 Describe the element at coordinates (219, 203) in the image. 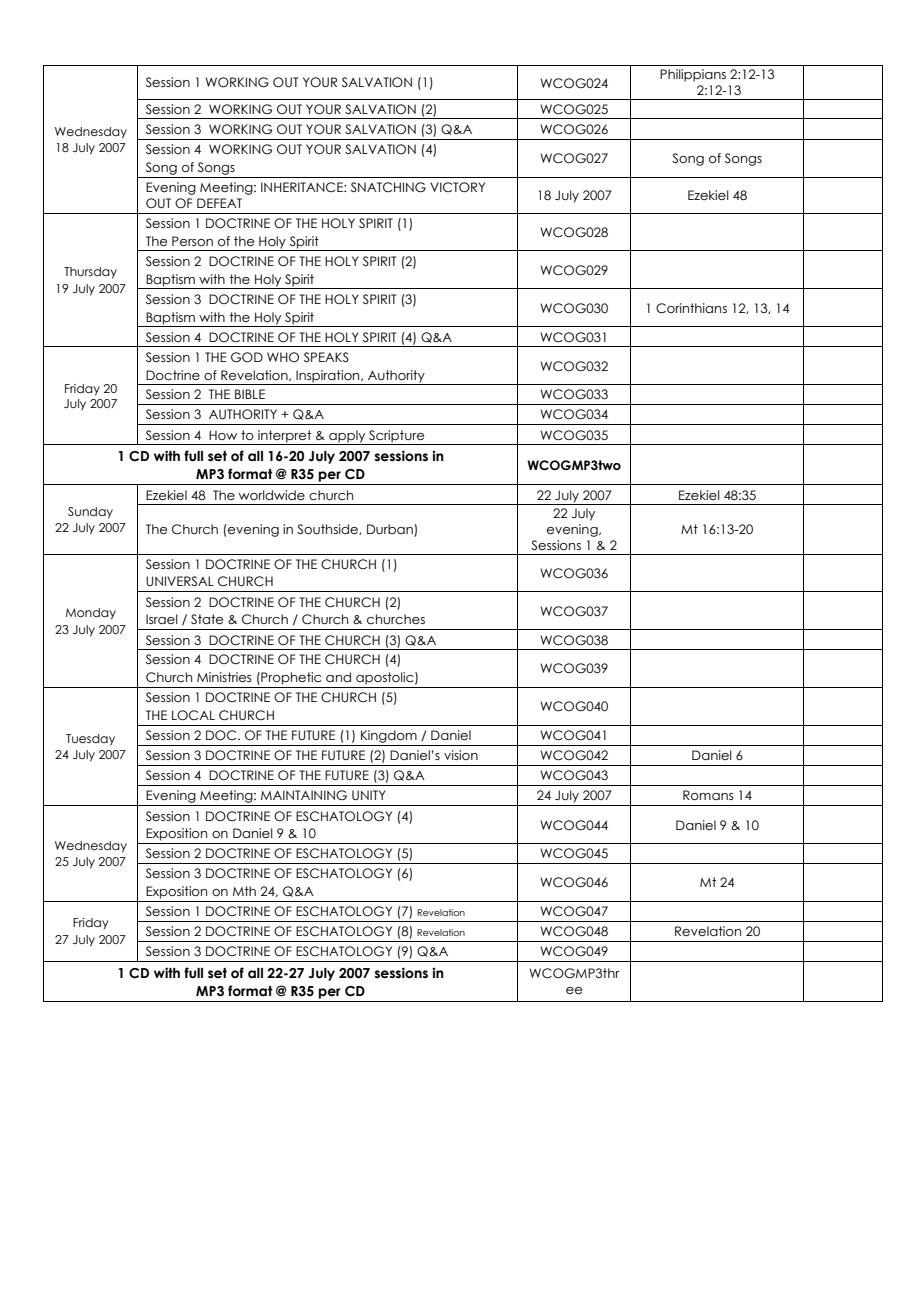

I see `DEFEAT` at that location.
